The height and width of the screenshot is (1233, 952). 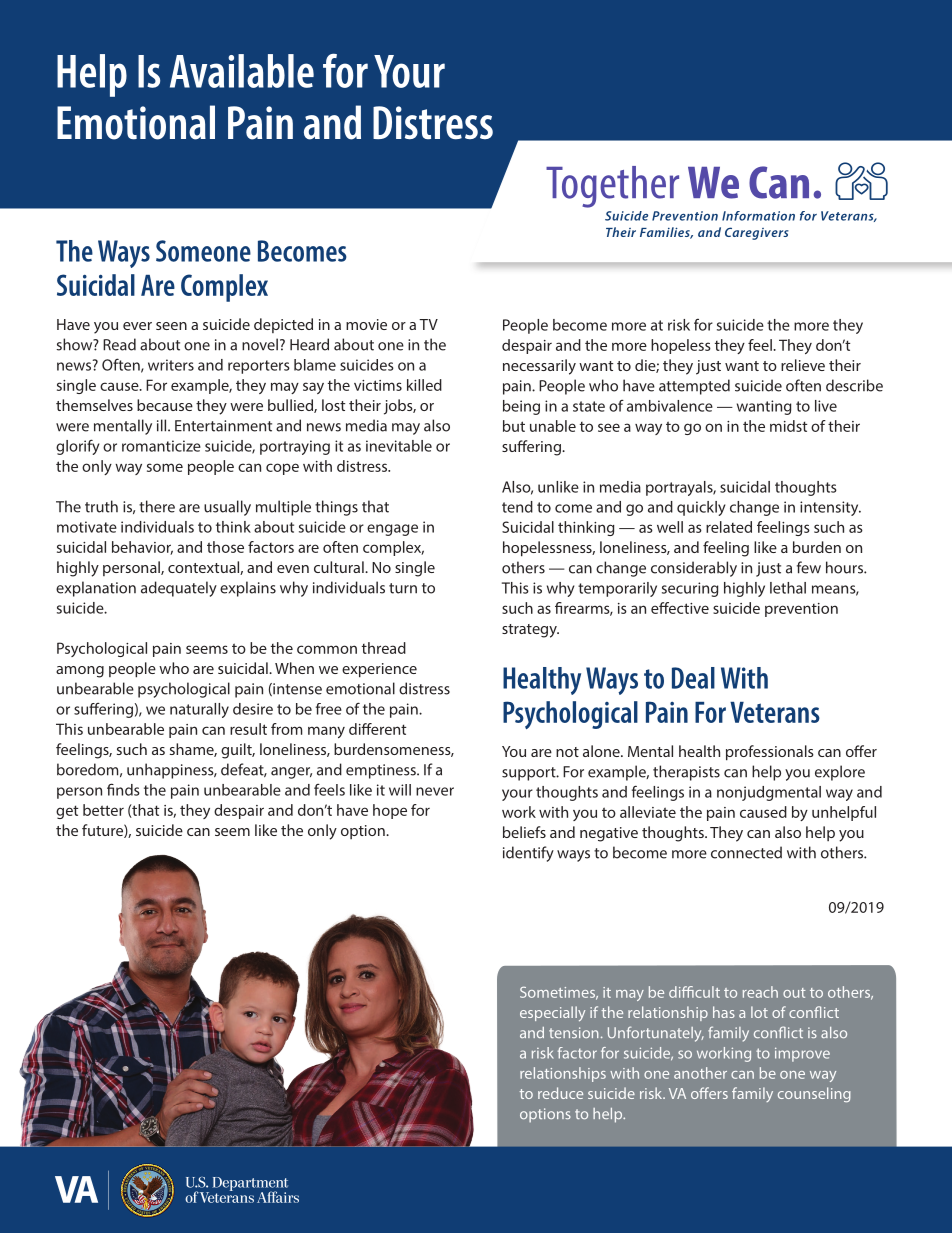 I want to click on especially, so click(x=552, y=1013).
